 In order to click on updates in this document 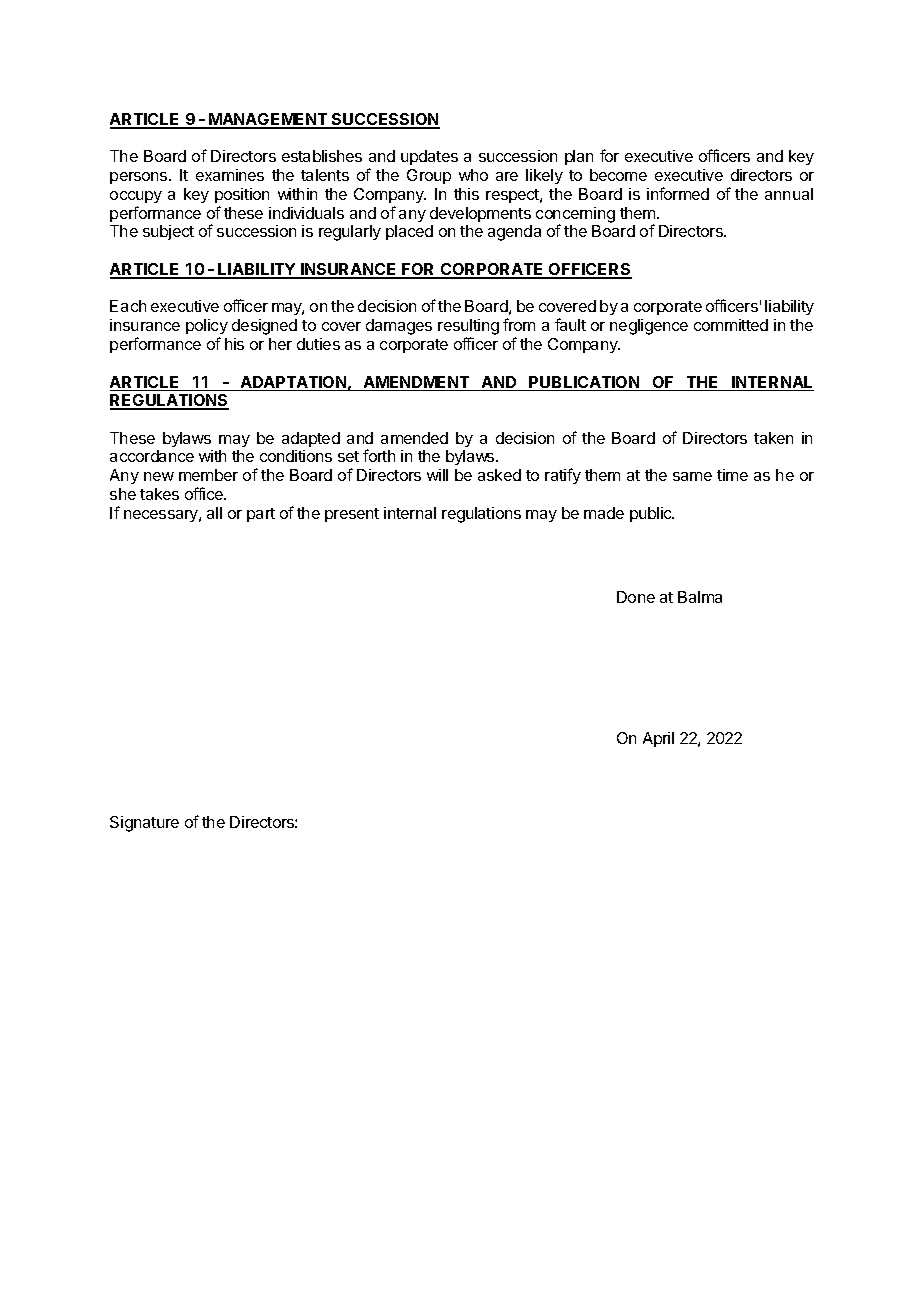, I will do `click(429, 157)`.
